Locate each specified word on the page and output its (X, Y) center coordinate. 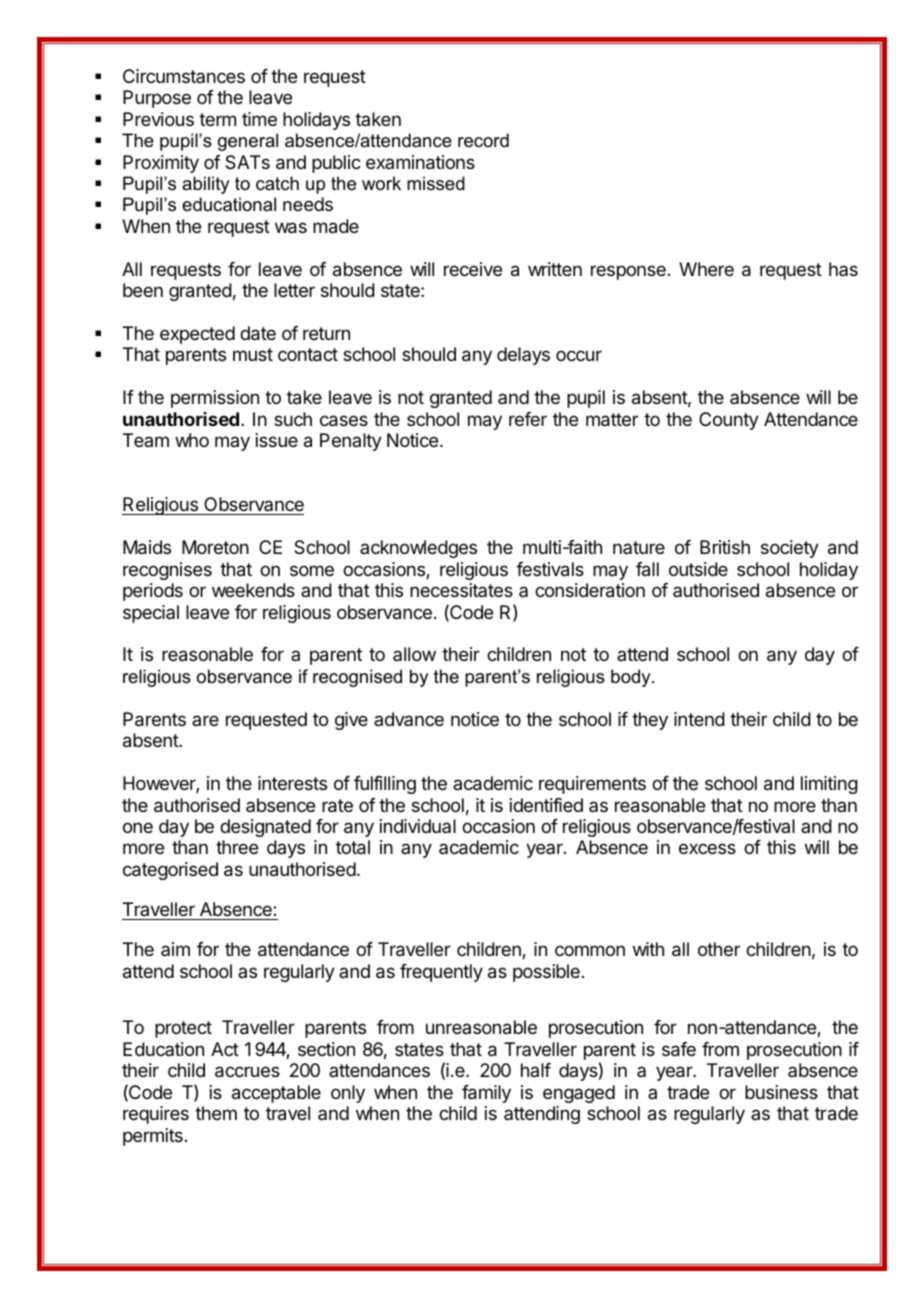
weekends (253, 590)
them (216, 1113)
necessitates (461, 590)
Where (706, 269)
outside (698, 569)
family (486, 1094)
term (217, 119)
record (483, 140)
